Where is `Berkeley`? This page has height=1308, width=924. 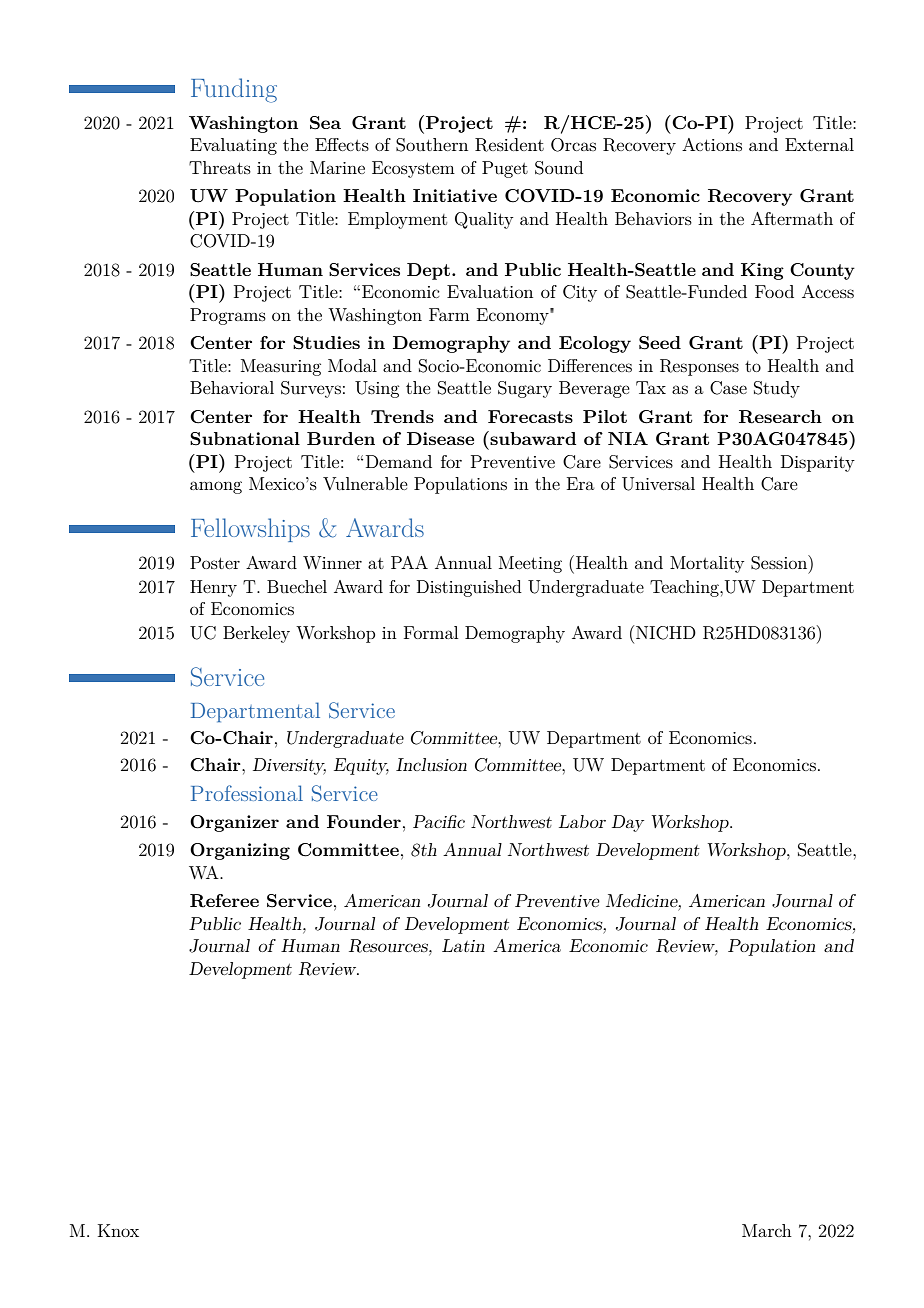
Berkeley is located at coordinates (256, 634).
